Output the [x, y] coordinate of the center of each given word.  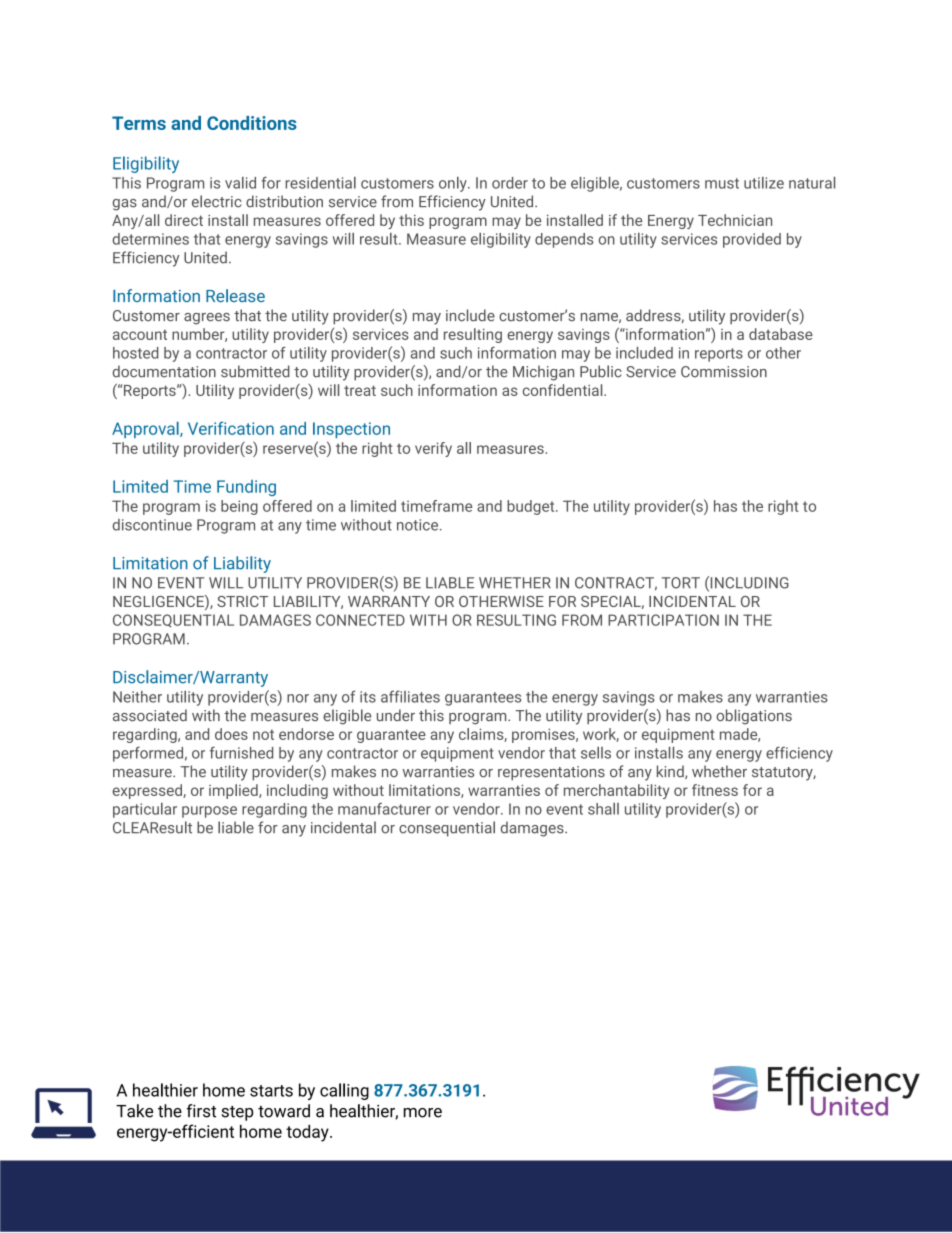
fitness [715, 790]
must [722, 183]
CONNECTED [360, 620]
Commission [724, 372]
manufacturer [384, 809]
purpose [209, 812]
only [454, 184]
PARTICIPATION [663, 620]
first [201, 1111]
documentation [164, 371]
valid [240, 183]
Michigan [543, 373]
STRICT [242, 601]
